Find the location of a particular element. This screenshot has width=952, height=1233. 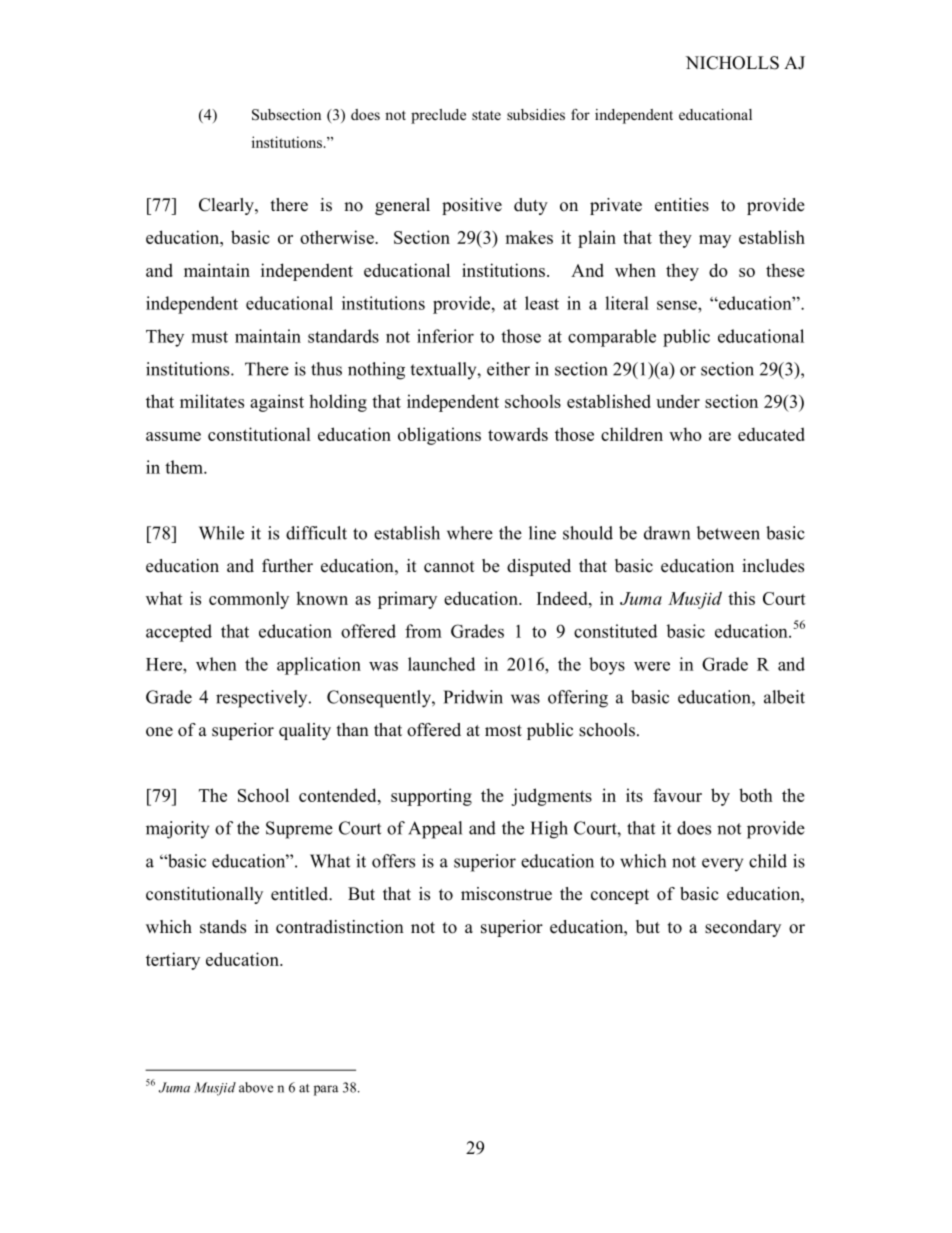

most is located at coordinates (503, 731).
